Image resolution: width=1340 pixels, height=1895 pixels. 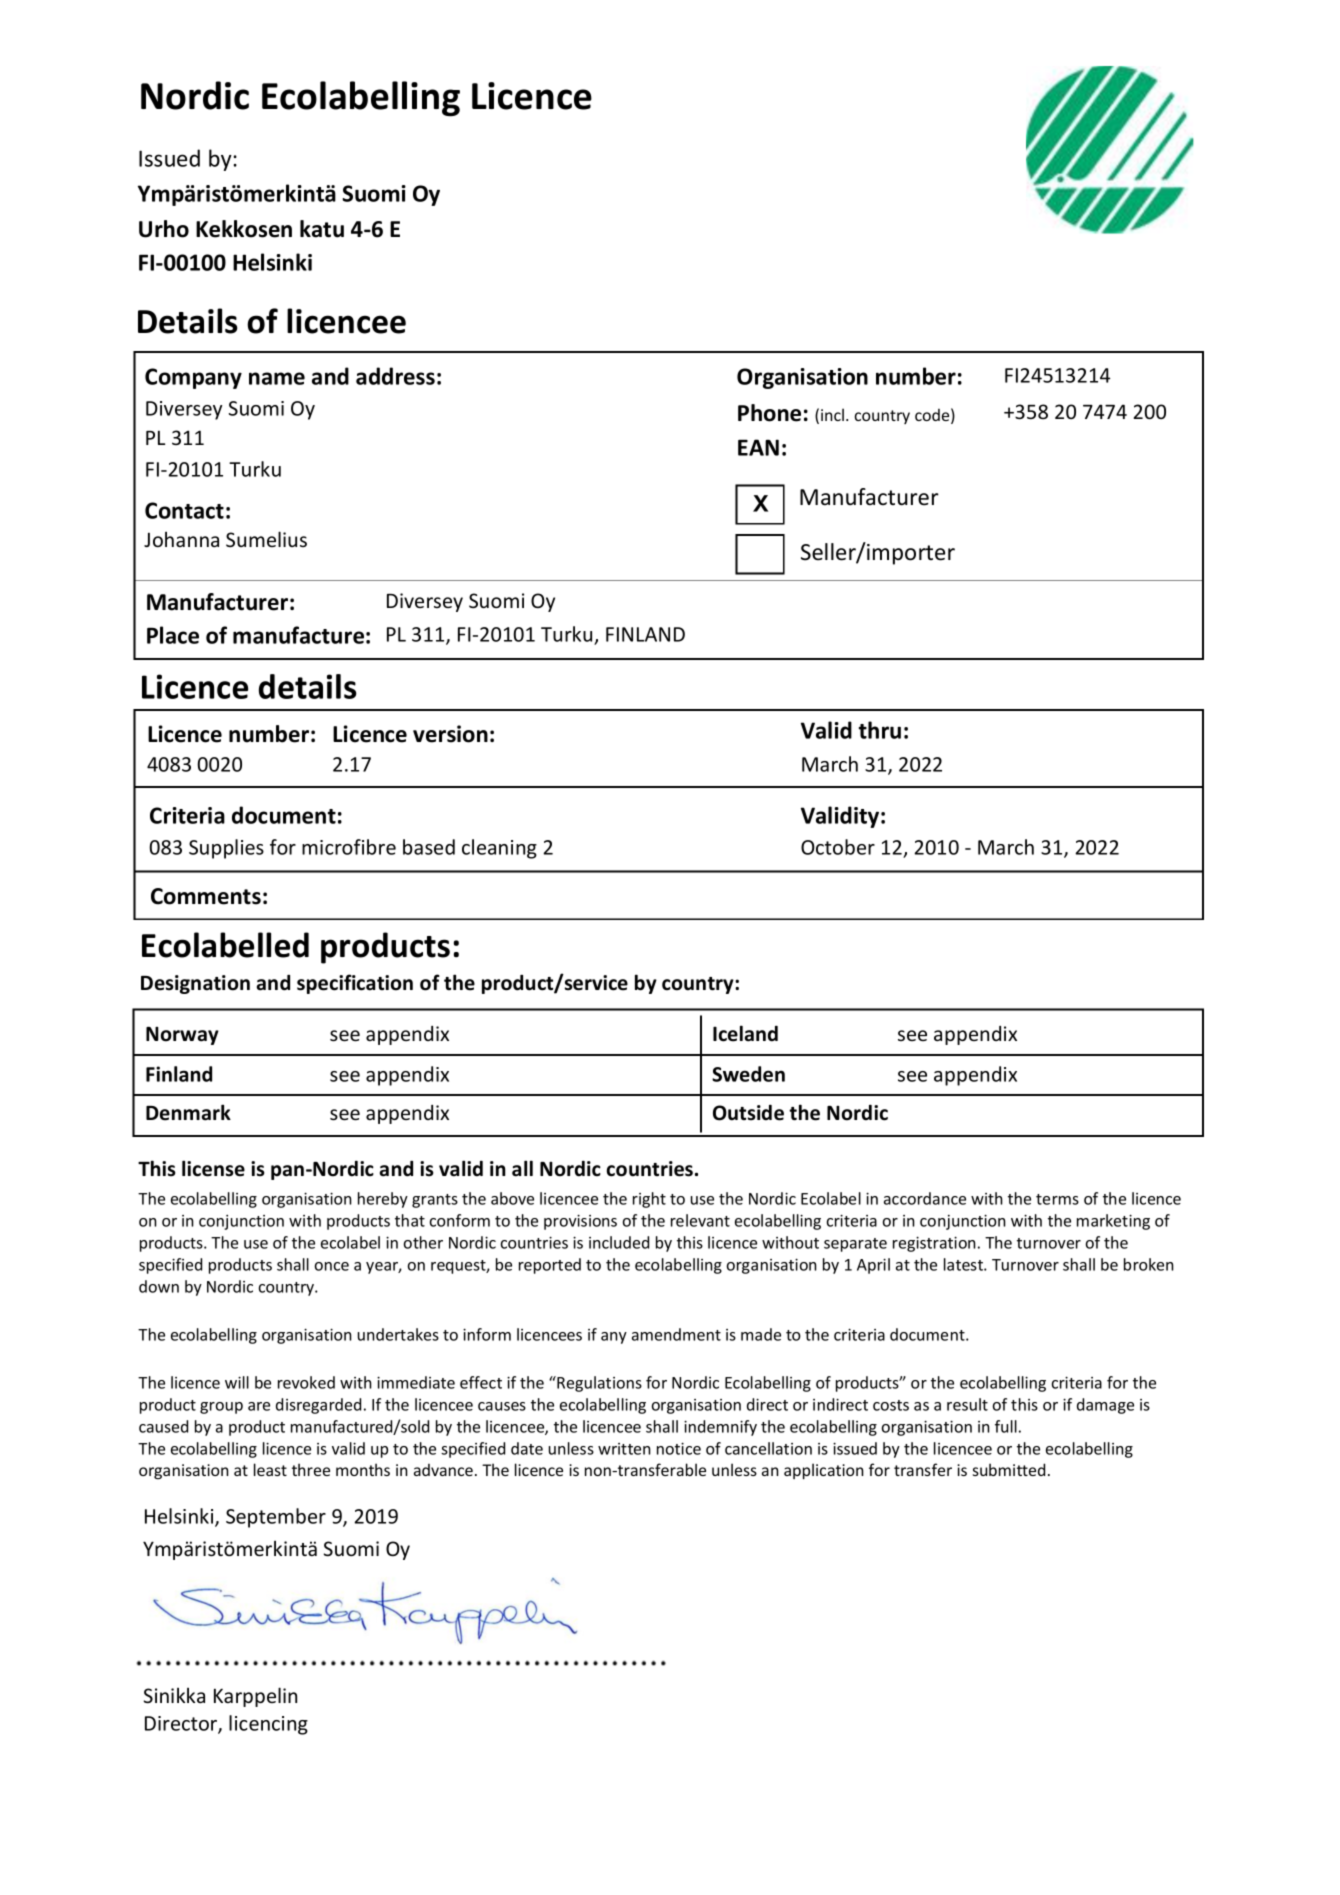 What do you see at coordinates (213, 1168) in the image?
I see `license` at bounding box center [213, 1168].
